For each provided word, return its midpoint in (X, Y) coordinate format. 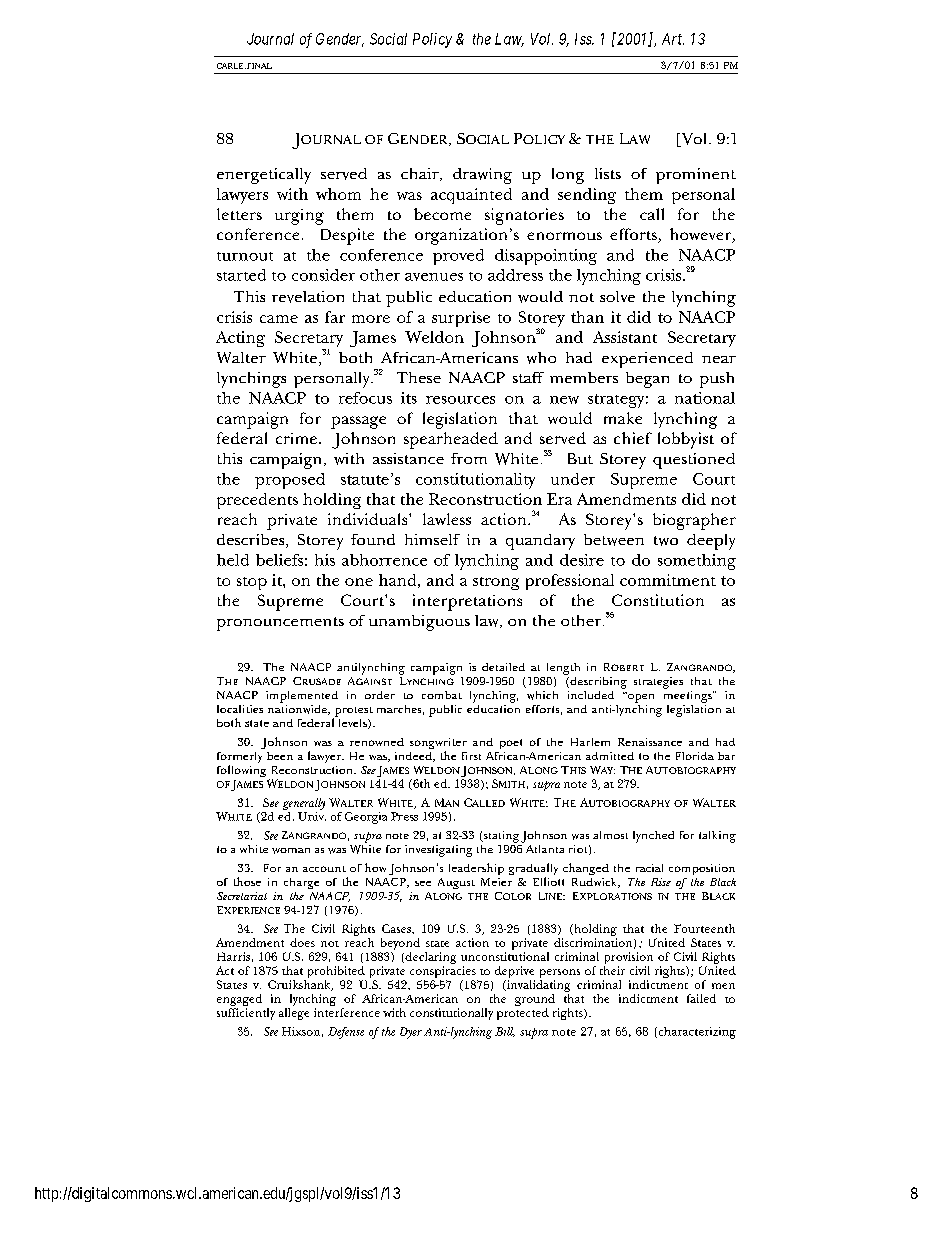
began (647, 380)
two (666, 541)
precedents (257, 501)
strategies (658, 683)
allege (294, 1014)
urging (299, 217)
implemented (302, 697)
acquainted (471, 196)
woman (291, 851)
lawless (447, 519)
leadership (476, 869)
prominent (696, 176)
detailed (503, 667)
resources (460, 400)
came (279, 319)
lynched (653, 837)
